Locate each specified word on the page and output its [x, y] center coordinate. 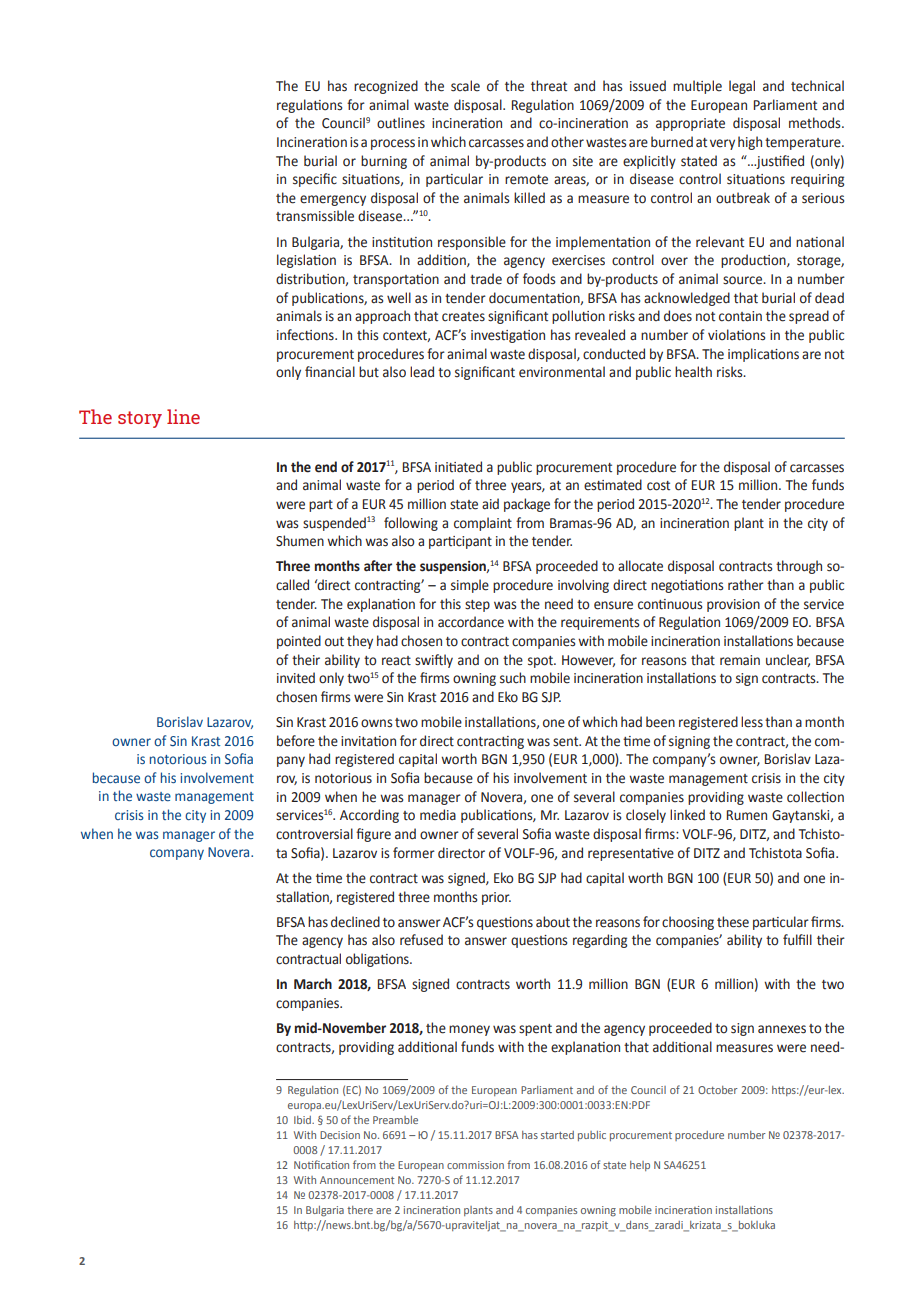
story [140, 419]
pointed [299, 642]
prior [496, 898]
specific [315, 180]
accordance [471, 622]
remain [740, 660]
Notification [321, 1164]
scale [465, 86]
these [733, 922]
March [313, 984]
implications [763, 355]
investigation [508, 336]
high [750, 143]
